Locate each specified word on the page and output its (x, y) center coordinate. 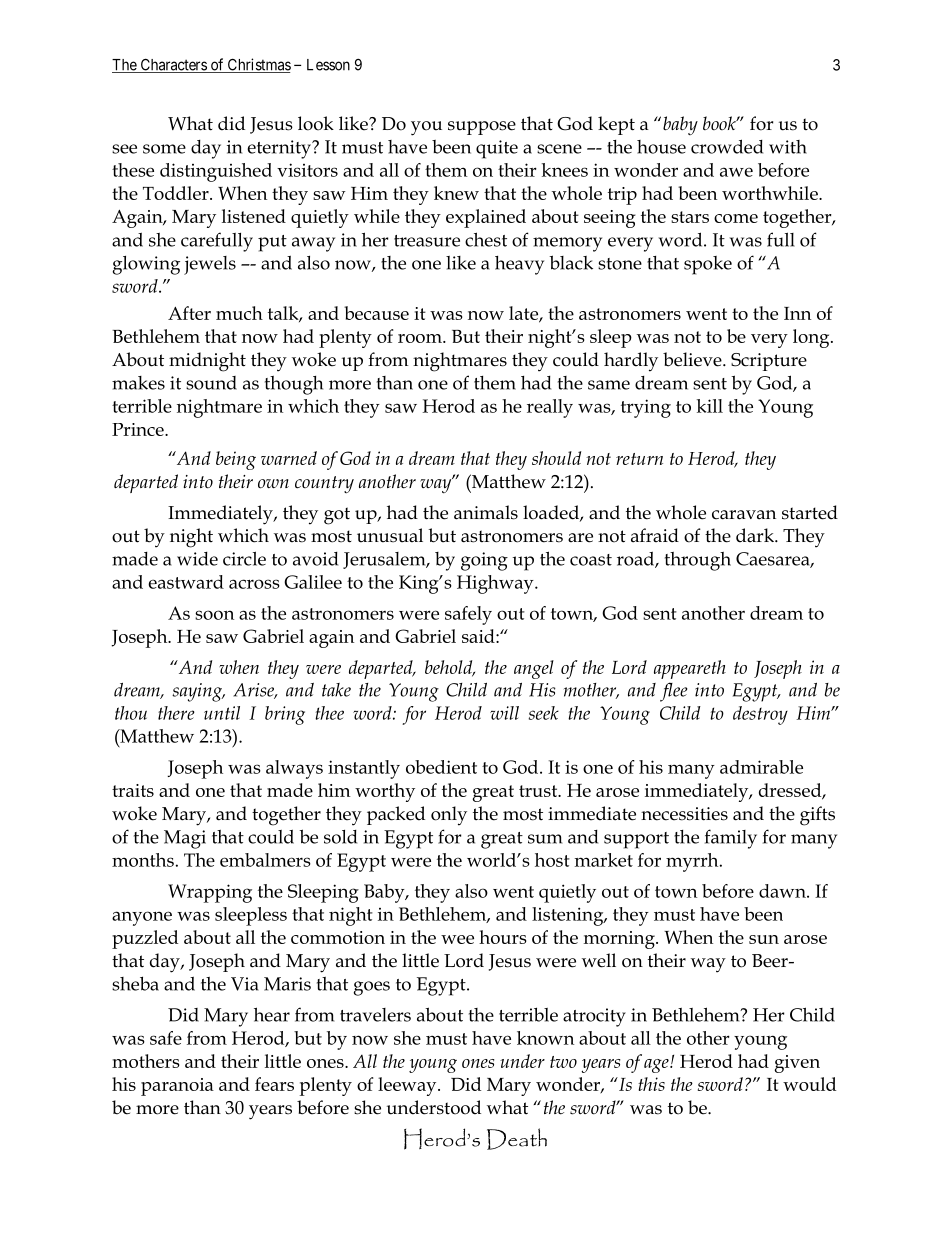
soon (214, 615)
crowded (727, 146)
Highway (496, 584)
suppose (482, 128)
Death (517, 1139)
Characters (173, 65)
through (698, 561)
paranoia (177, 1087)
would (809, 1084)
